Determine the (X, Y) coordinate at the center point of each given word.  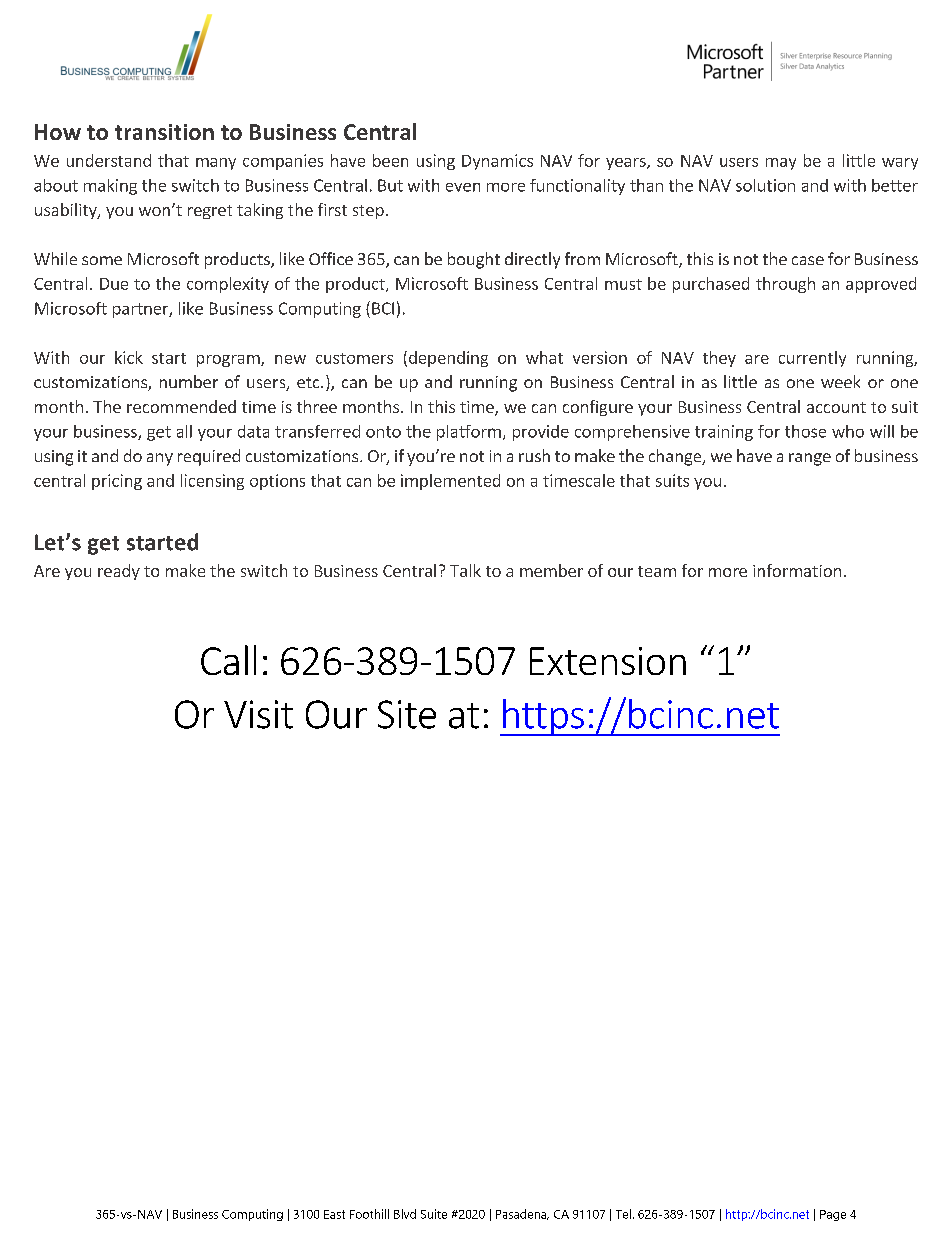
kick (129, 357)
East (334, 1214)
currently (812, 359)
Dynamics (497, 162)
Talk (465, 570)
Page (833, 1215)
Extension (608, 661)
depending (447, 359)
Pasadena (522, 1214)
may (781, 164)
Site (407, 714)
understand (109, 160)
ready (119, 572)
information (797, 570)
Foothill (369, 1214)
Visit (258, 714)
